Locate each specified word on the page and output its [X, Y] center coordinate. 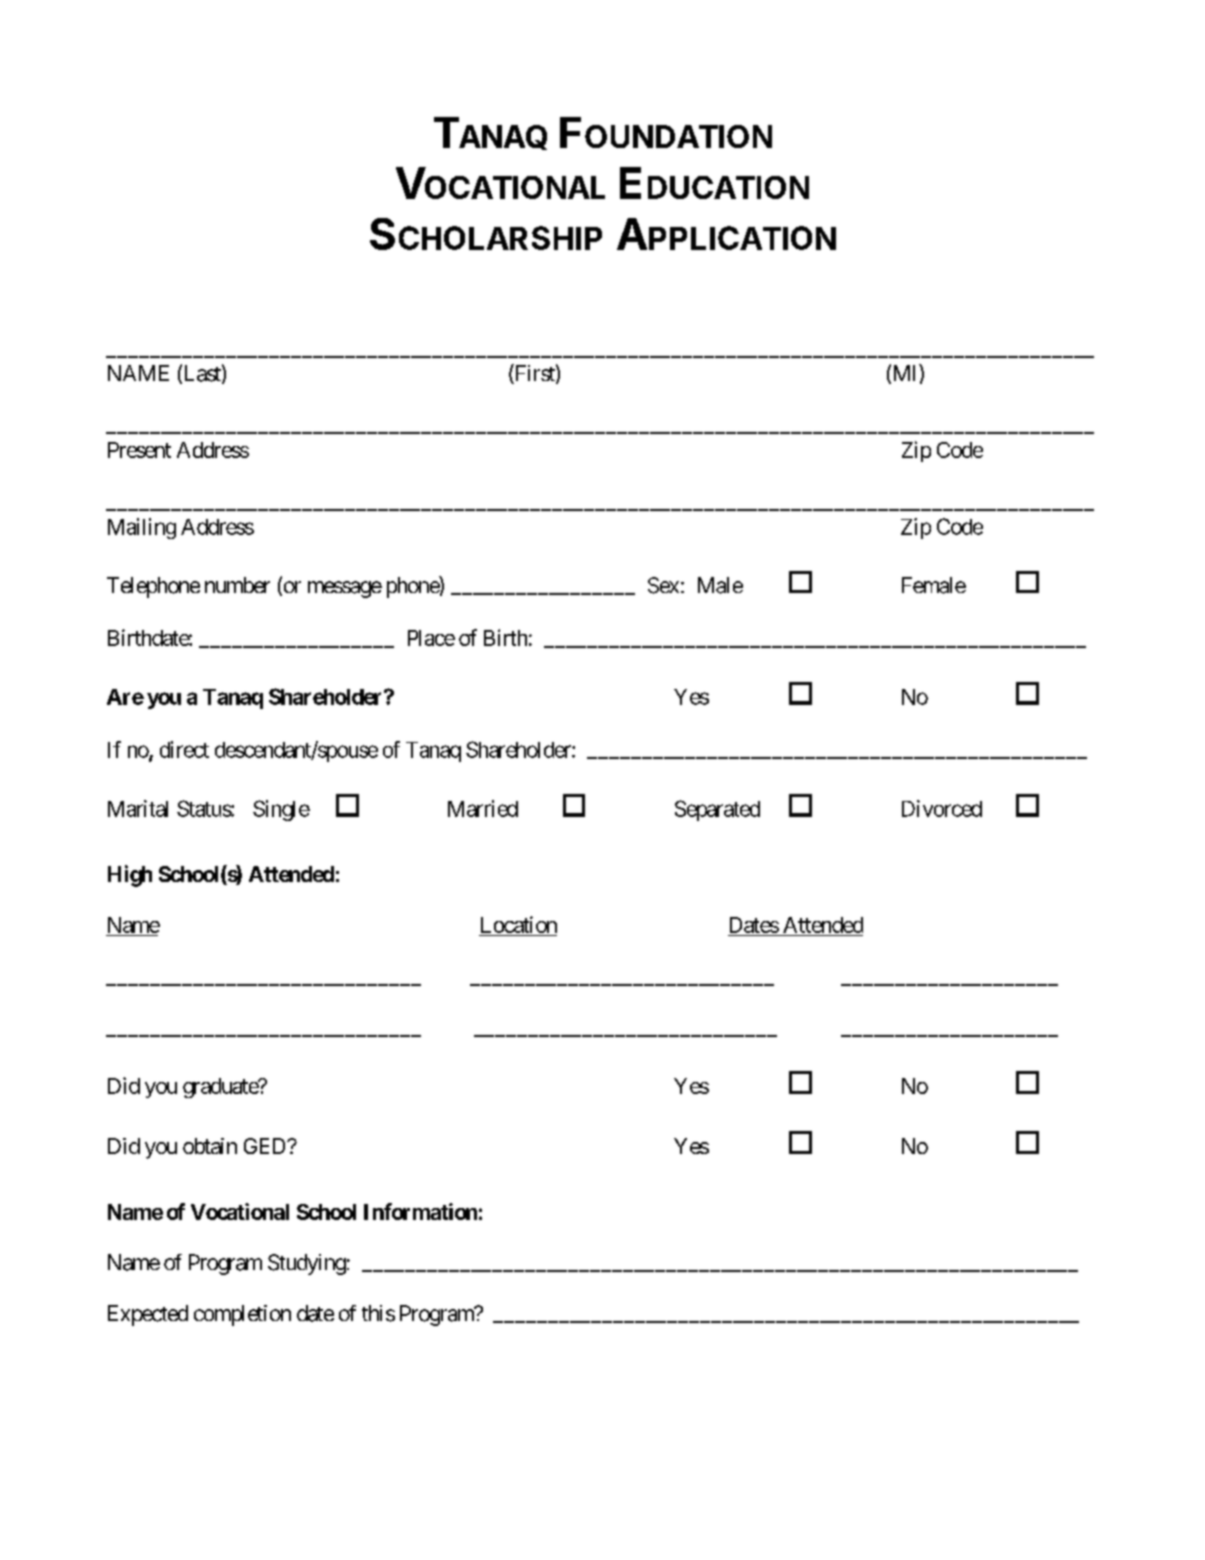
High [130, 876]
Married [483, 808]
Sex [663, 585]
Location [519, 924]
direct [184, 749]
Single [281, 810]
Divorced [942, 808]
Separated [717, 810]
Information [420, 1211]
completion [242, 1315]
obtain [210, 1146]
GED [266, 1146]
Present [139, 450]
